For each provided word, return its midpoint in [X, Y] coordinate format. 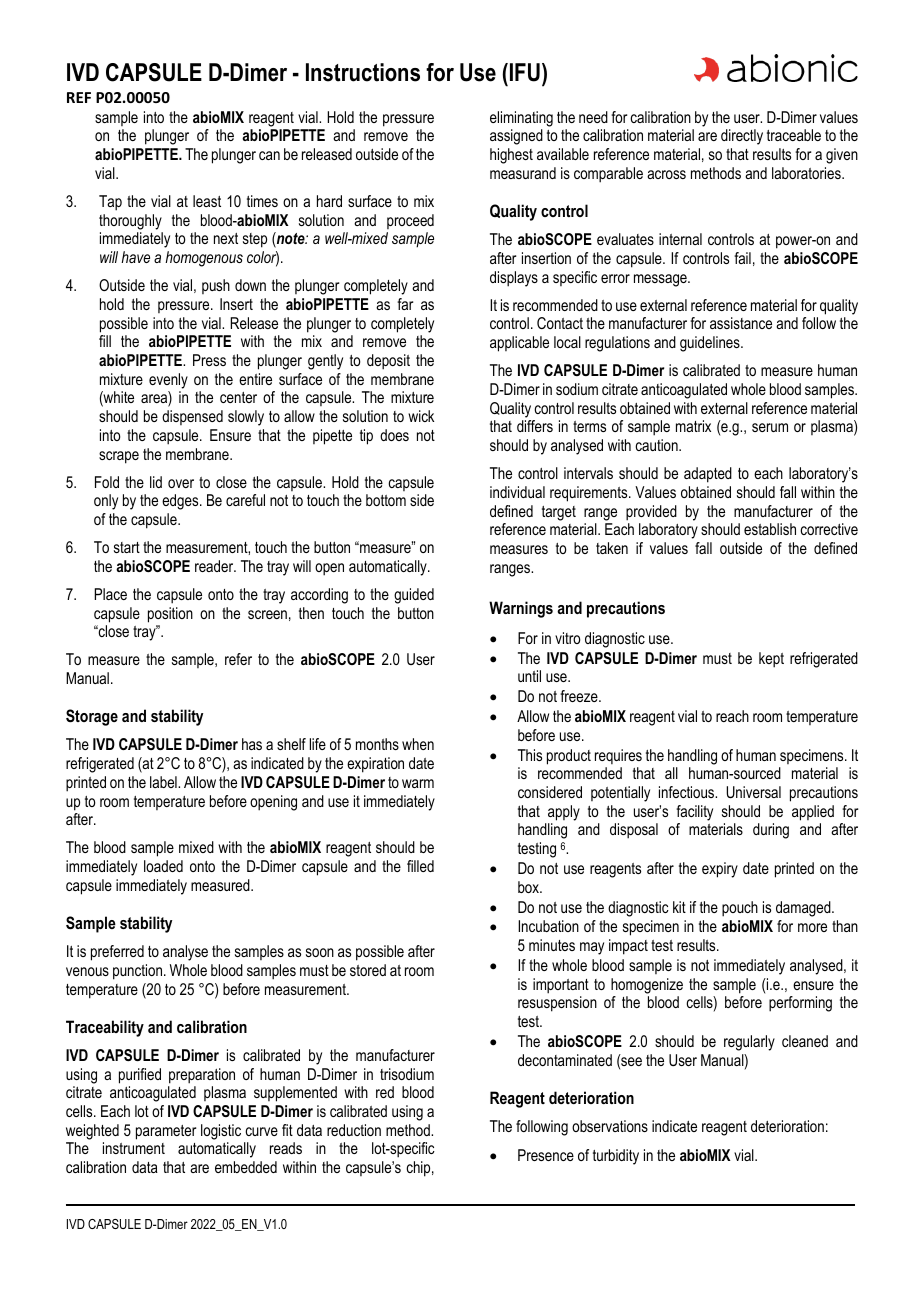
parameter [166, 1132]
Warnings [521, 609]
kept [771, 660]
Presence [546, 1155]
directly [742, 137]
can [269, 155]
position [170, 615]
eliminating [521, 119]
